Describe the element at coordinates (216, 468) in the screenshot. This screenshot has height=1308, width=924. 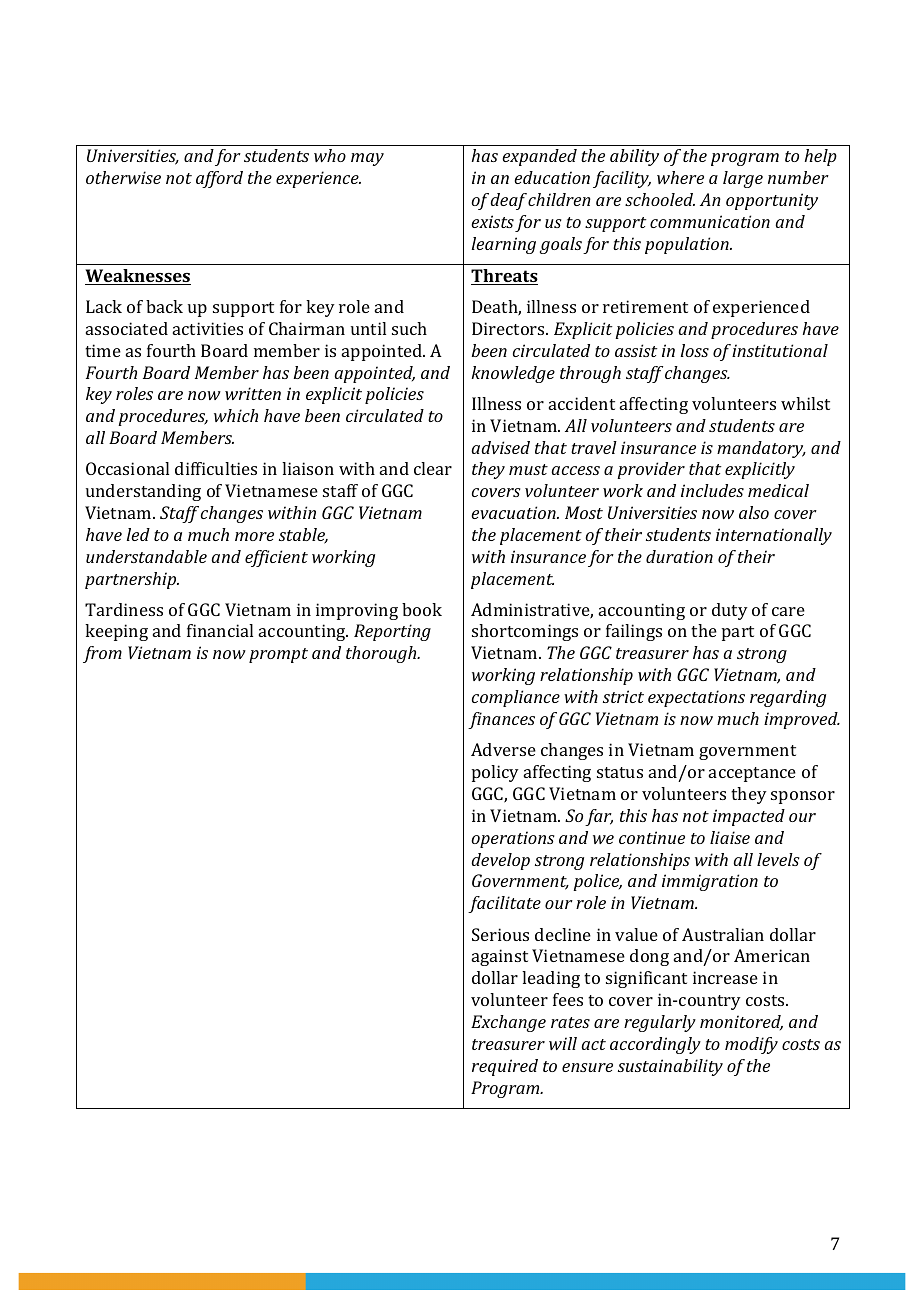
I see `difficulties` at that location.
